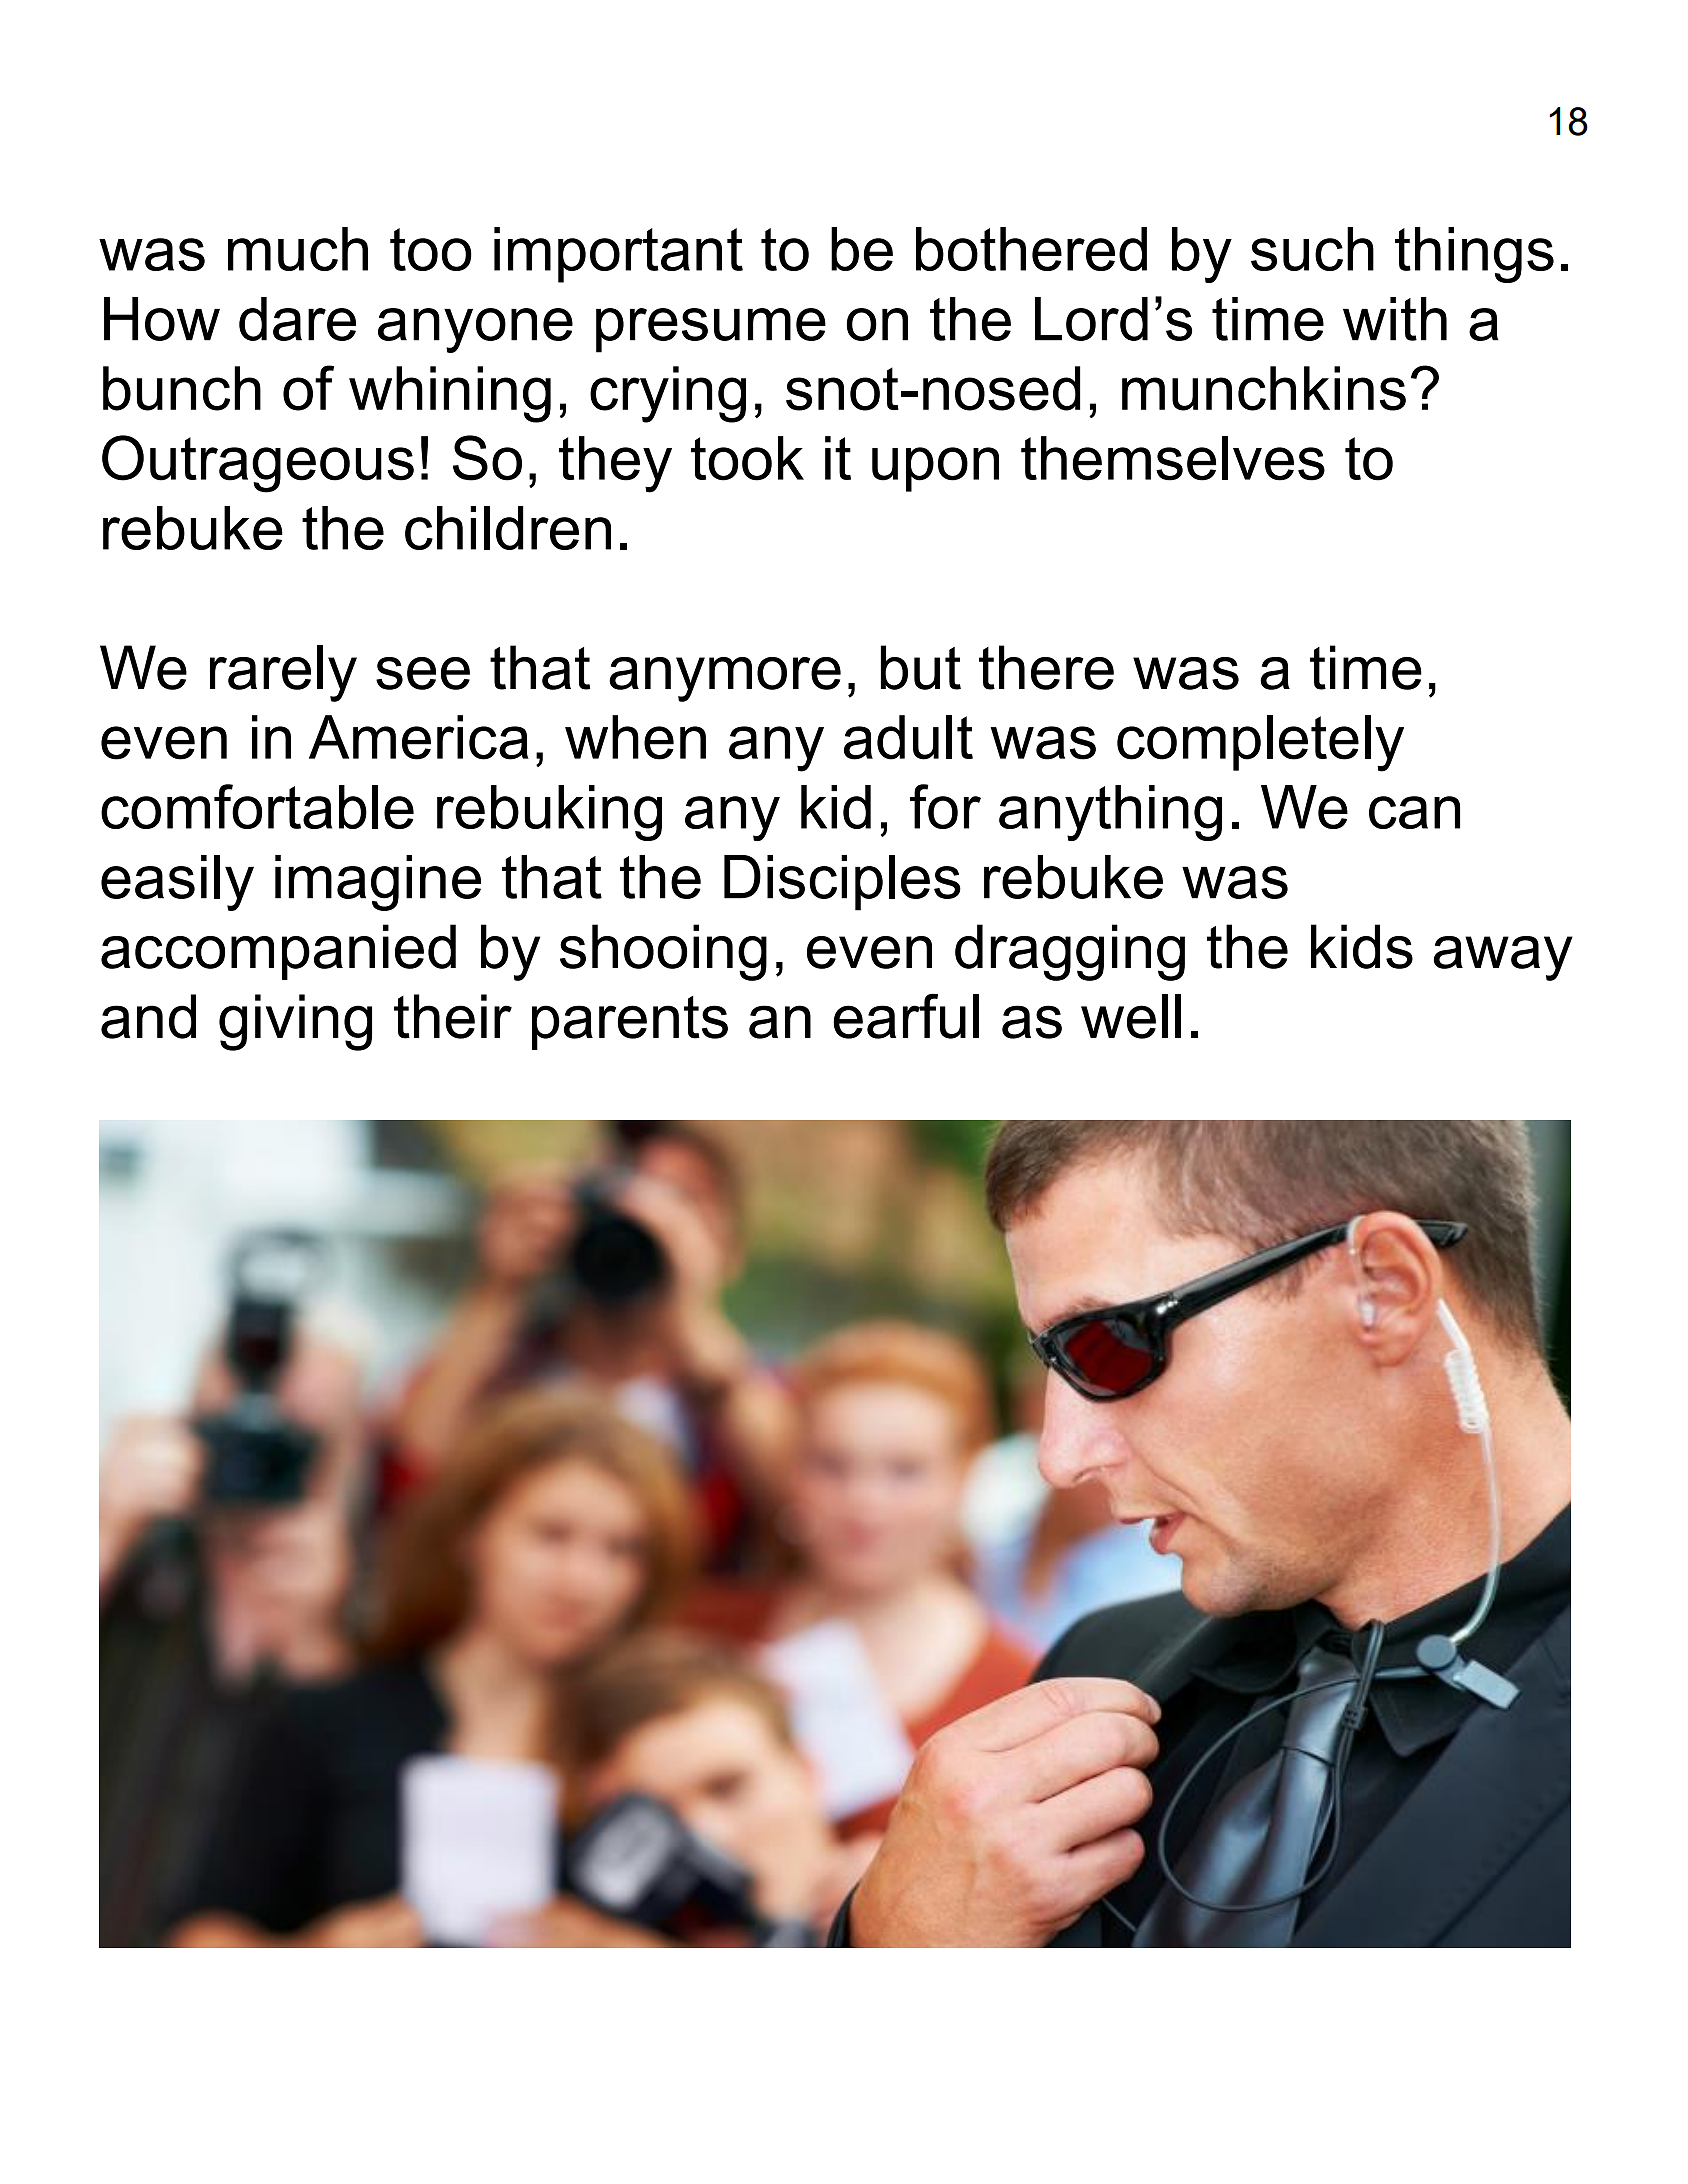  I want to click on rarely, so click(283, 673).
